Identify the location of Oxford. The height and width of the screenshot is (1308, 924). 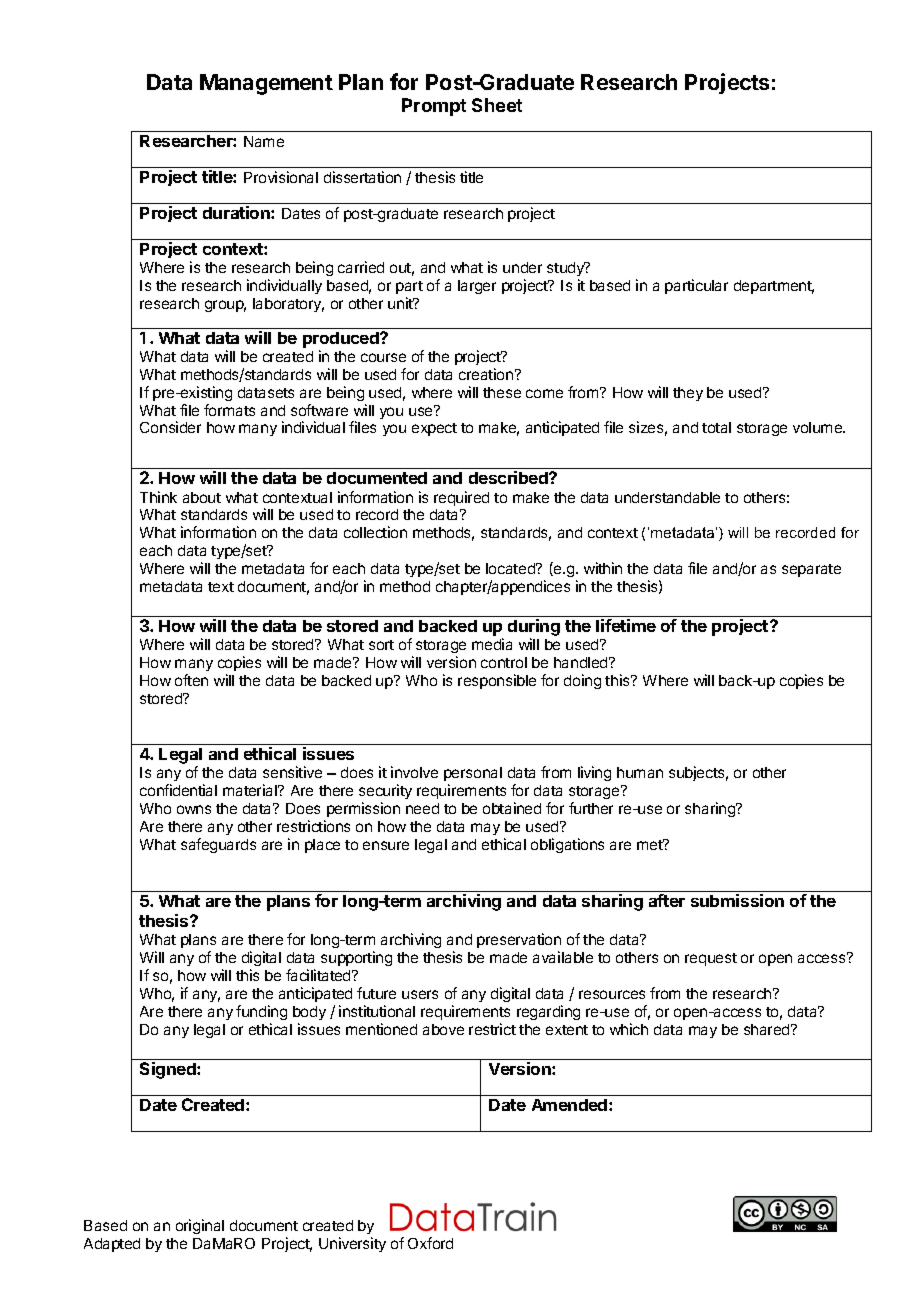
(430, 1243).
